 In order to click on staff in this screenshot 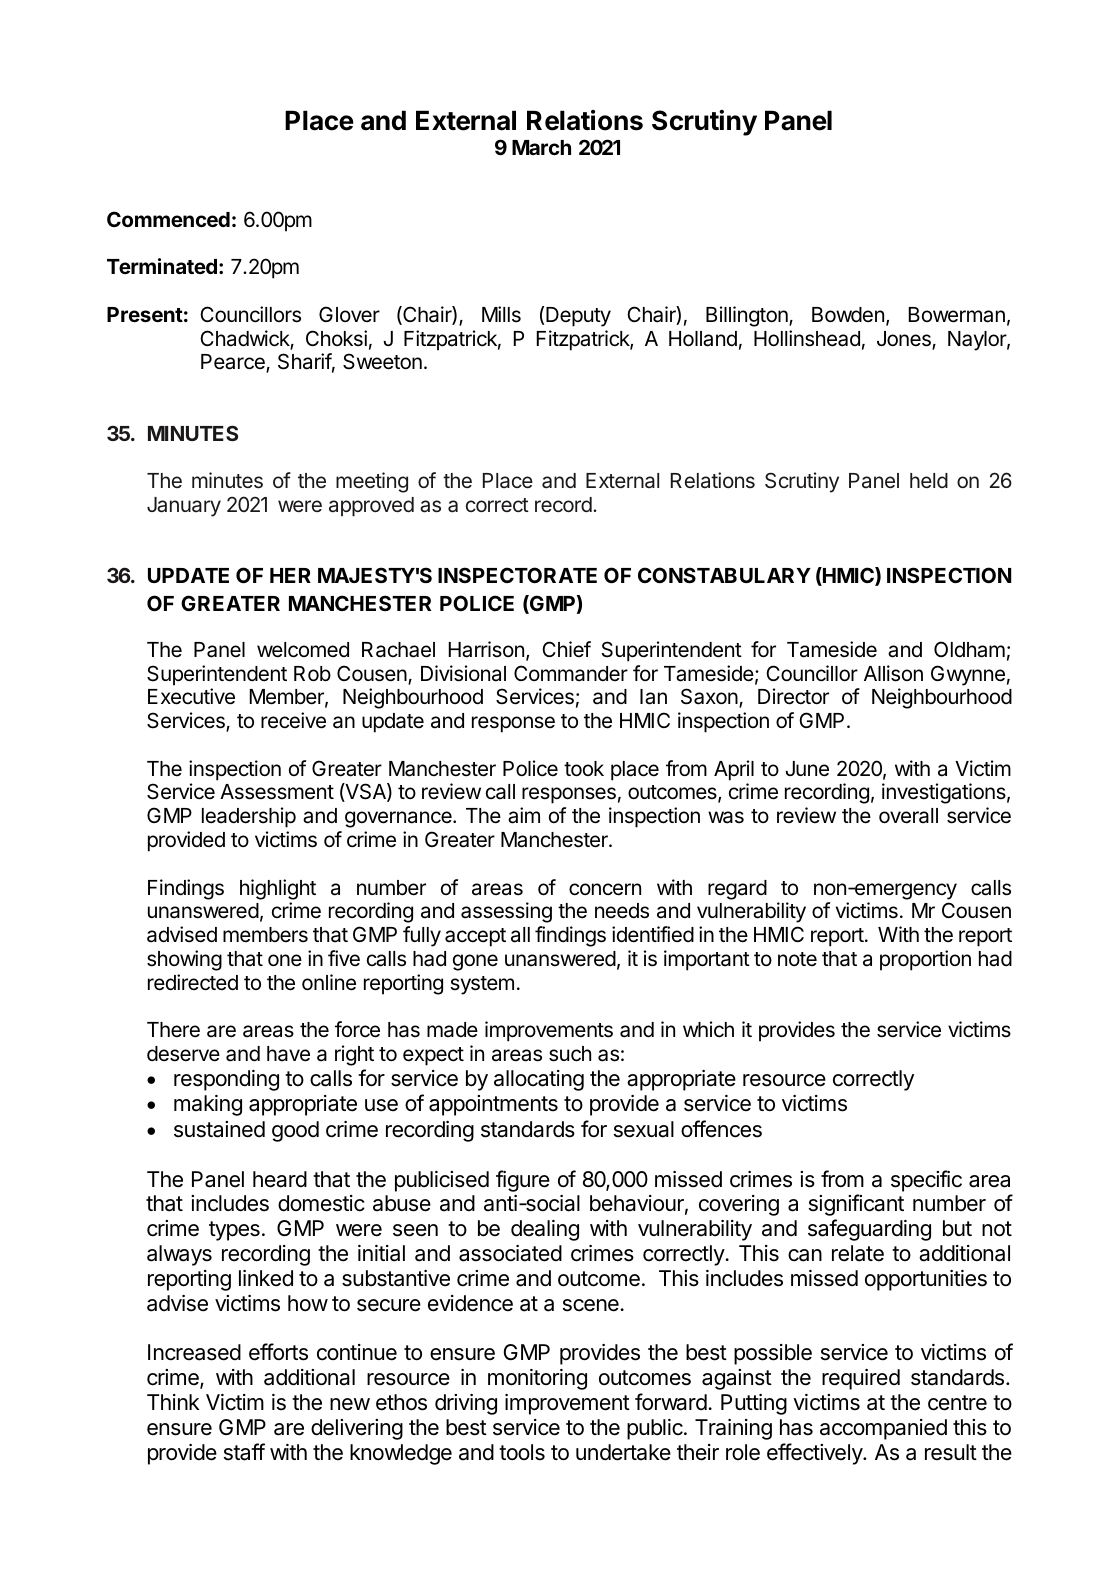, I will do `click(244, 1452)`.
